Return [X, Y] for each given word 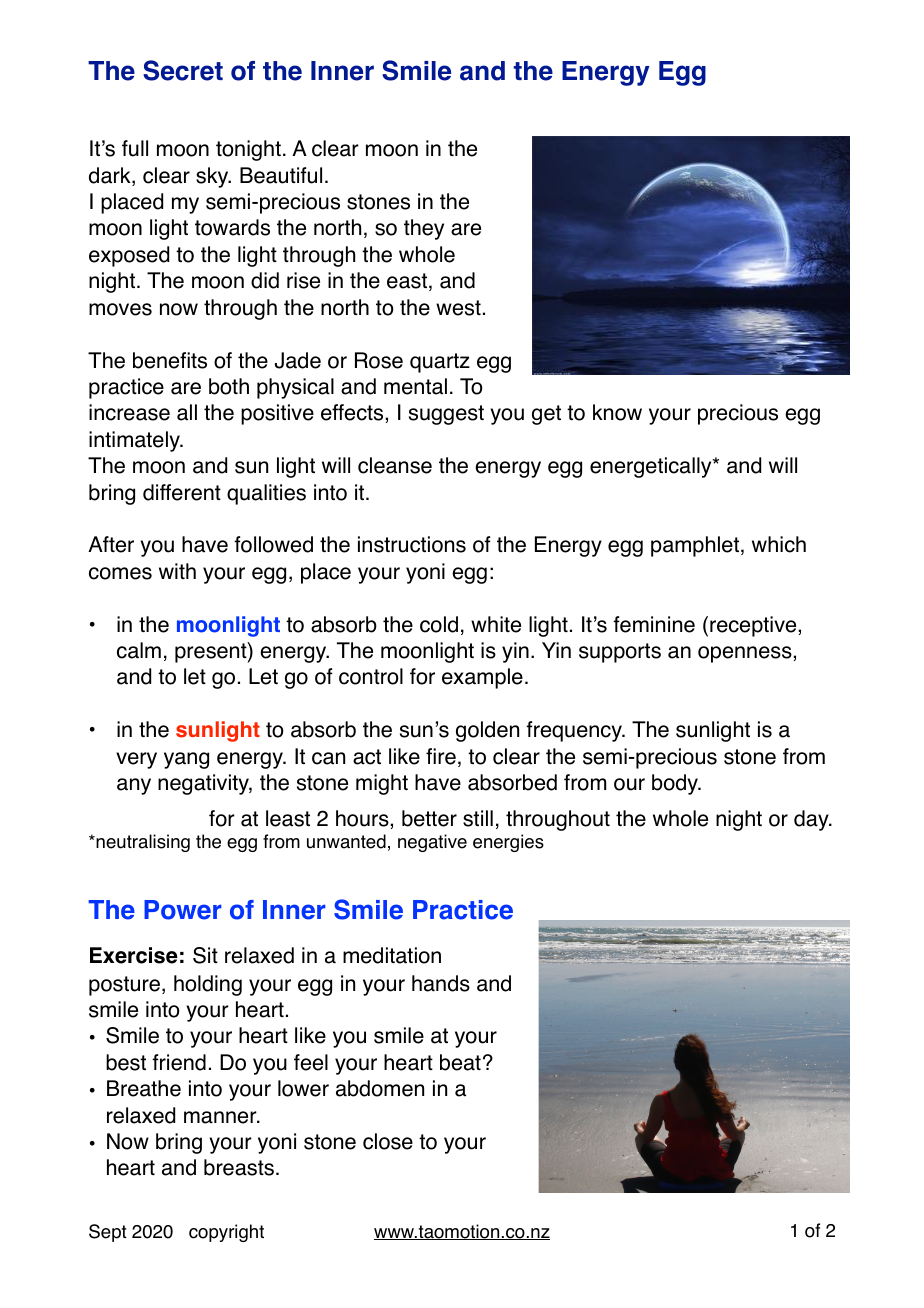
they [424, 229]
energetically [652, 467]
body [676, 784]
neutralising [142, 843]
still [478, 818]
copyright [226, 1233]
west [458, 308]
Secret [183, 70]
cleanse [395, 465]
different [182, 492]
